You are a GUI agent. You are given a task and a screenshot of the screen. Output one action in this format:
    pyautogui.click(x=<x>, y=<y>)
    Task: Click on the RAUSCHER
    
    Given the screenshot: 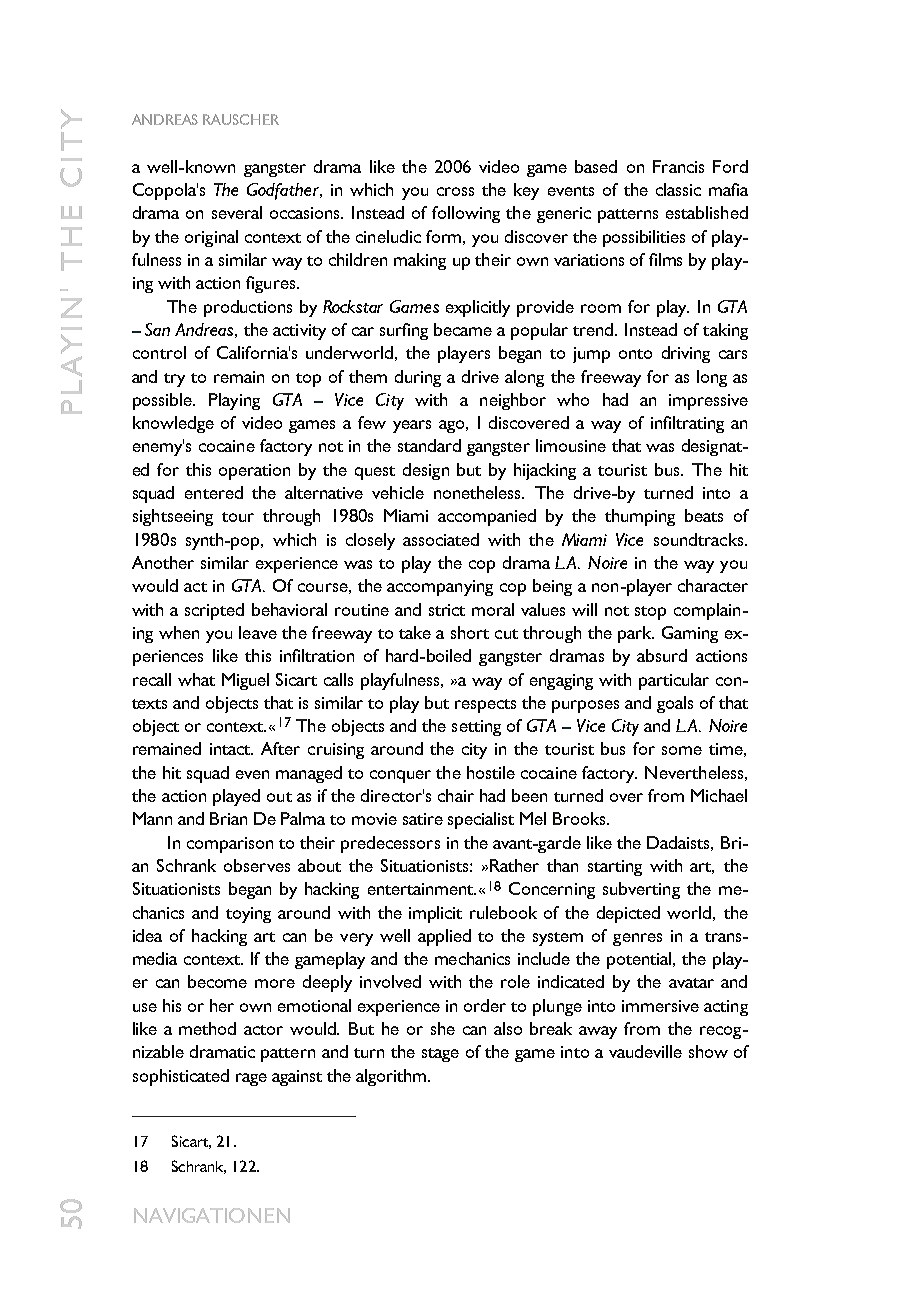 What is the action you would take?
    pyautogui.click(x=241, y=119)
